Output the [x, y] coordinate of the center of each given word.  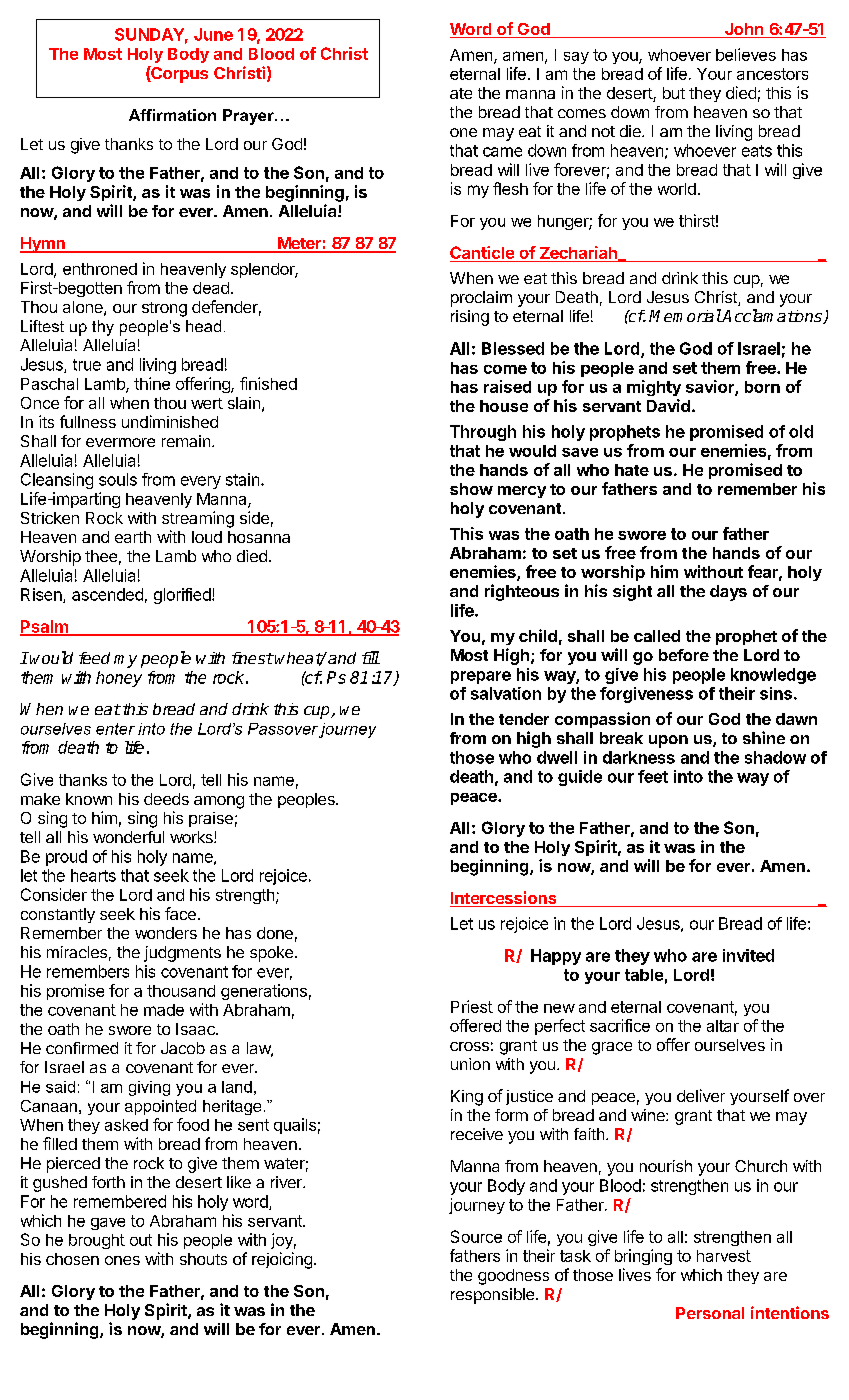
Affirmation [172, 115]
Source [476, 1236]
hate [632, 470]
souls [118, 479]
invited [748, 955]
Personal [710, 1313]
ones [122, 1260]
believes [746, 54]
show [471, 489]
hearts [93, 875]
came [502, 152]
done [275, 933]
